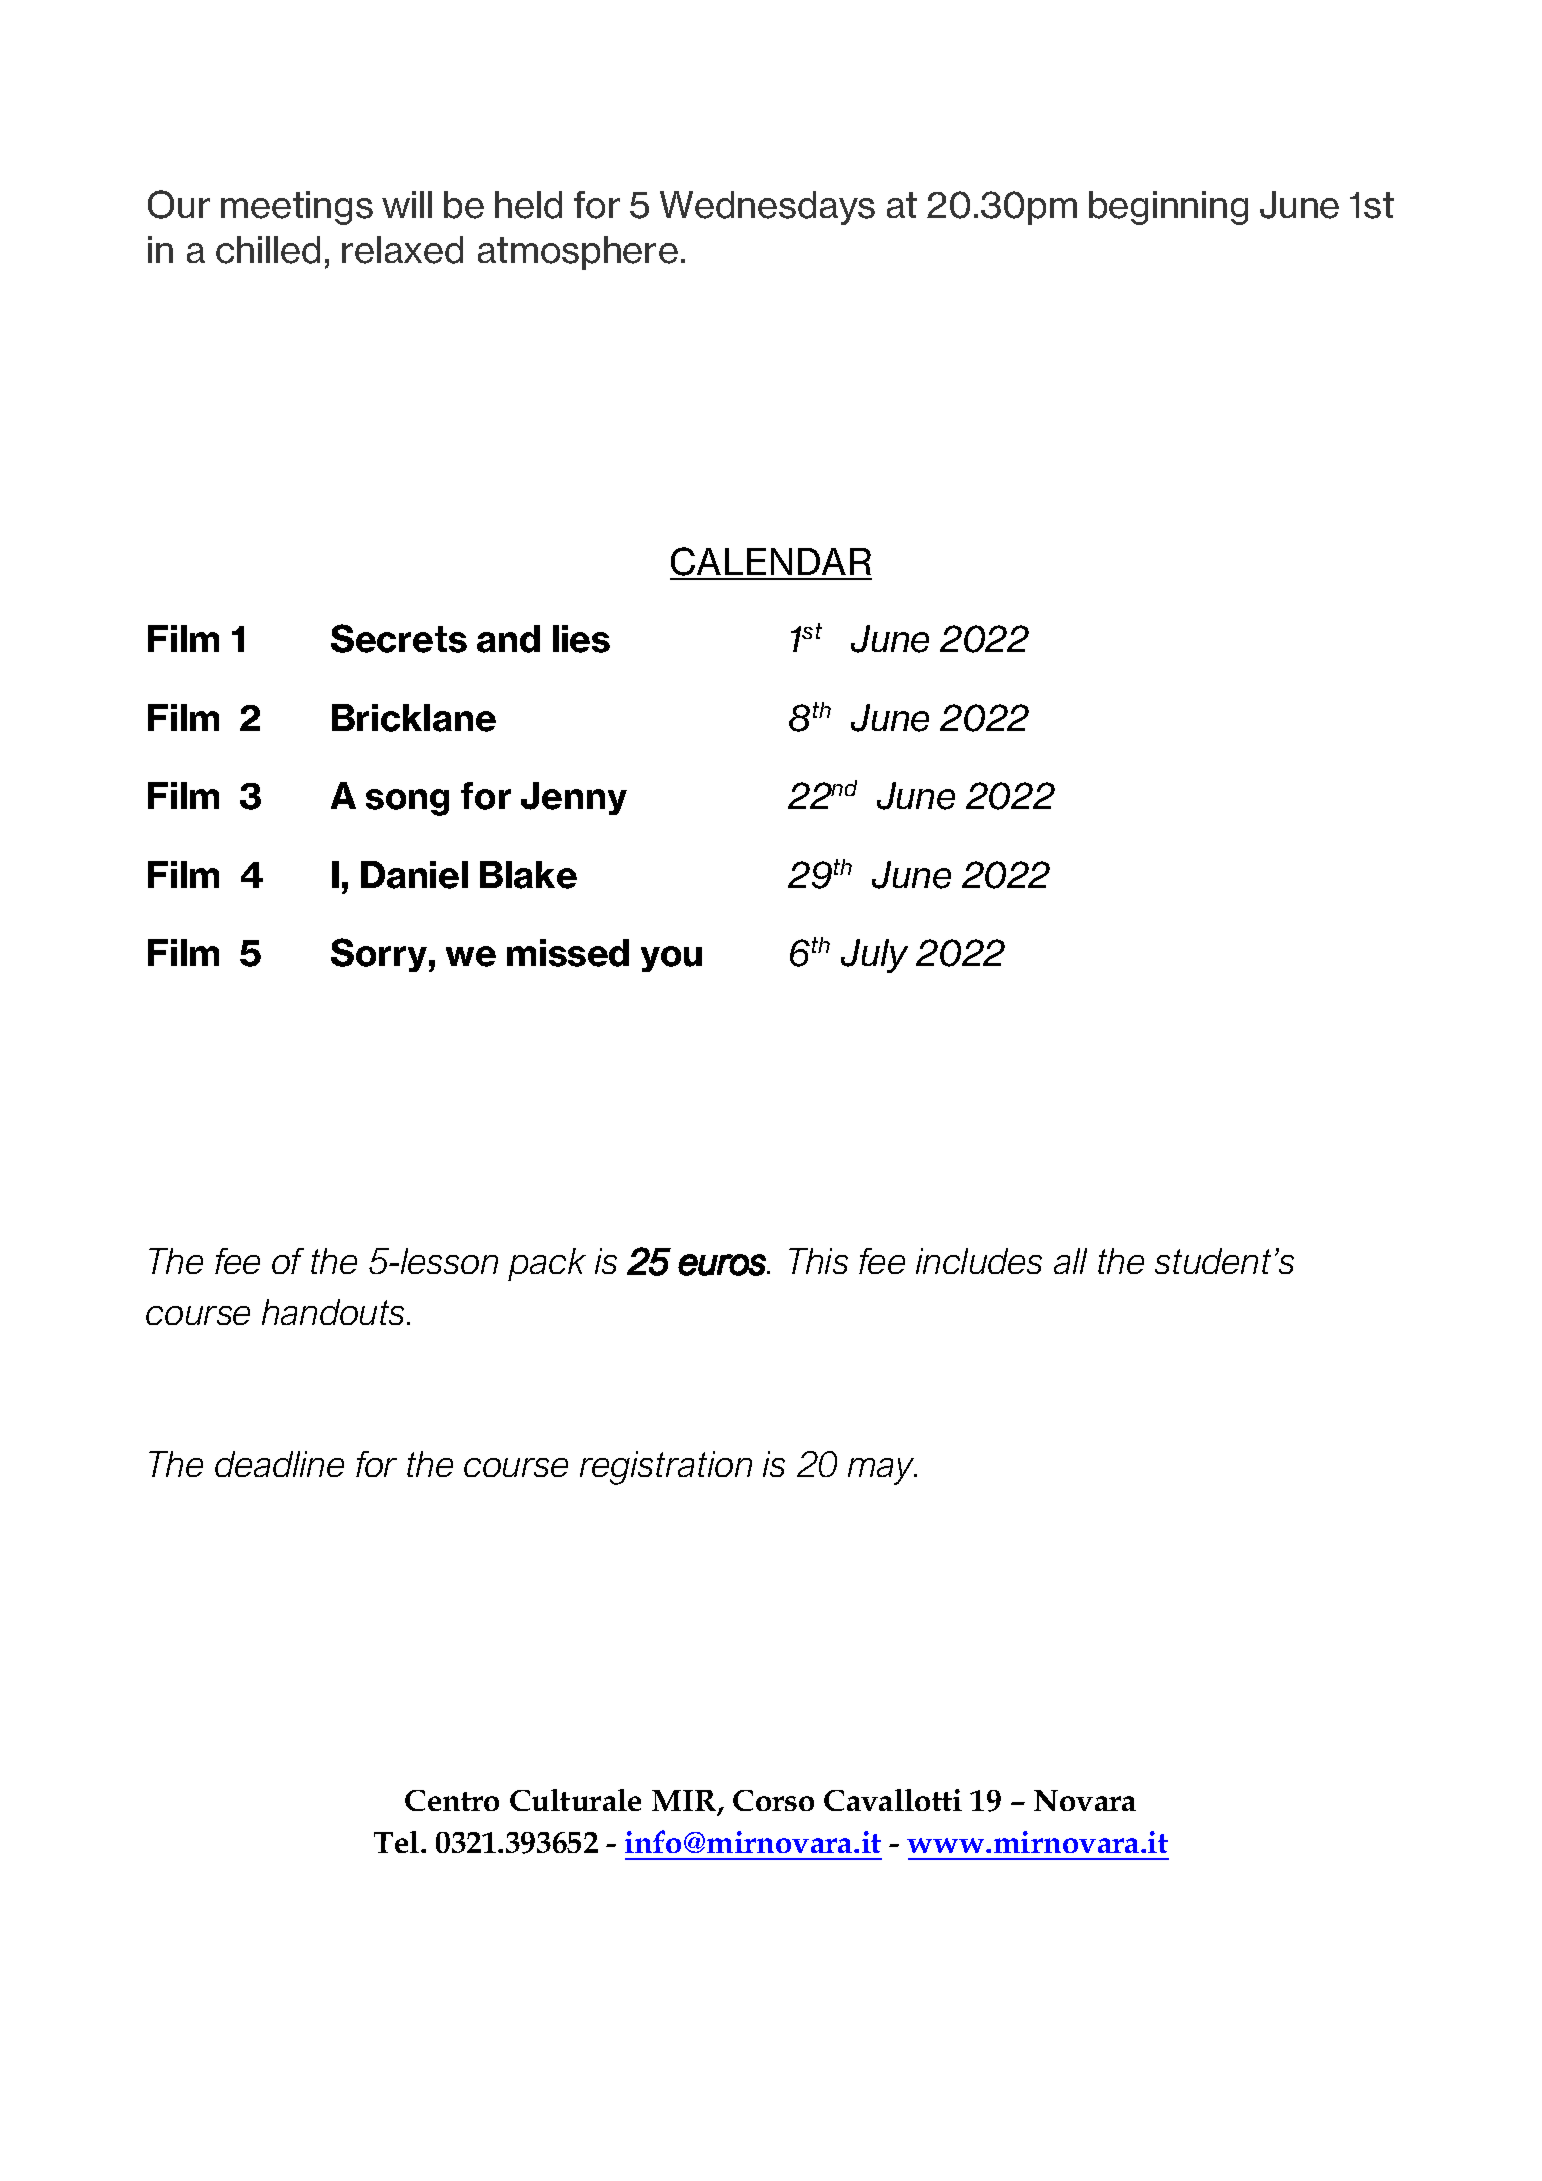  What do you see at coordinates (723, 1265) in the document?
I see `euros` at bounding box center [723, 1265].
